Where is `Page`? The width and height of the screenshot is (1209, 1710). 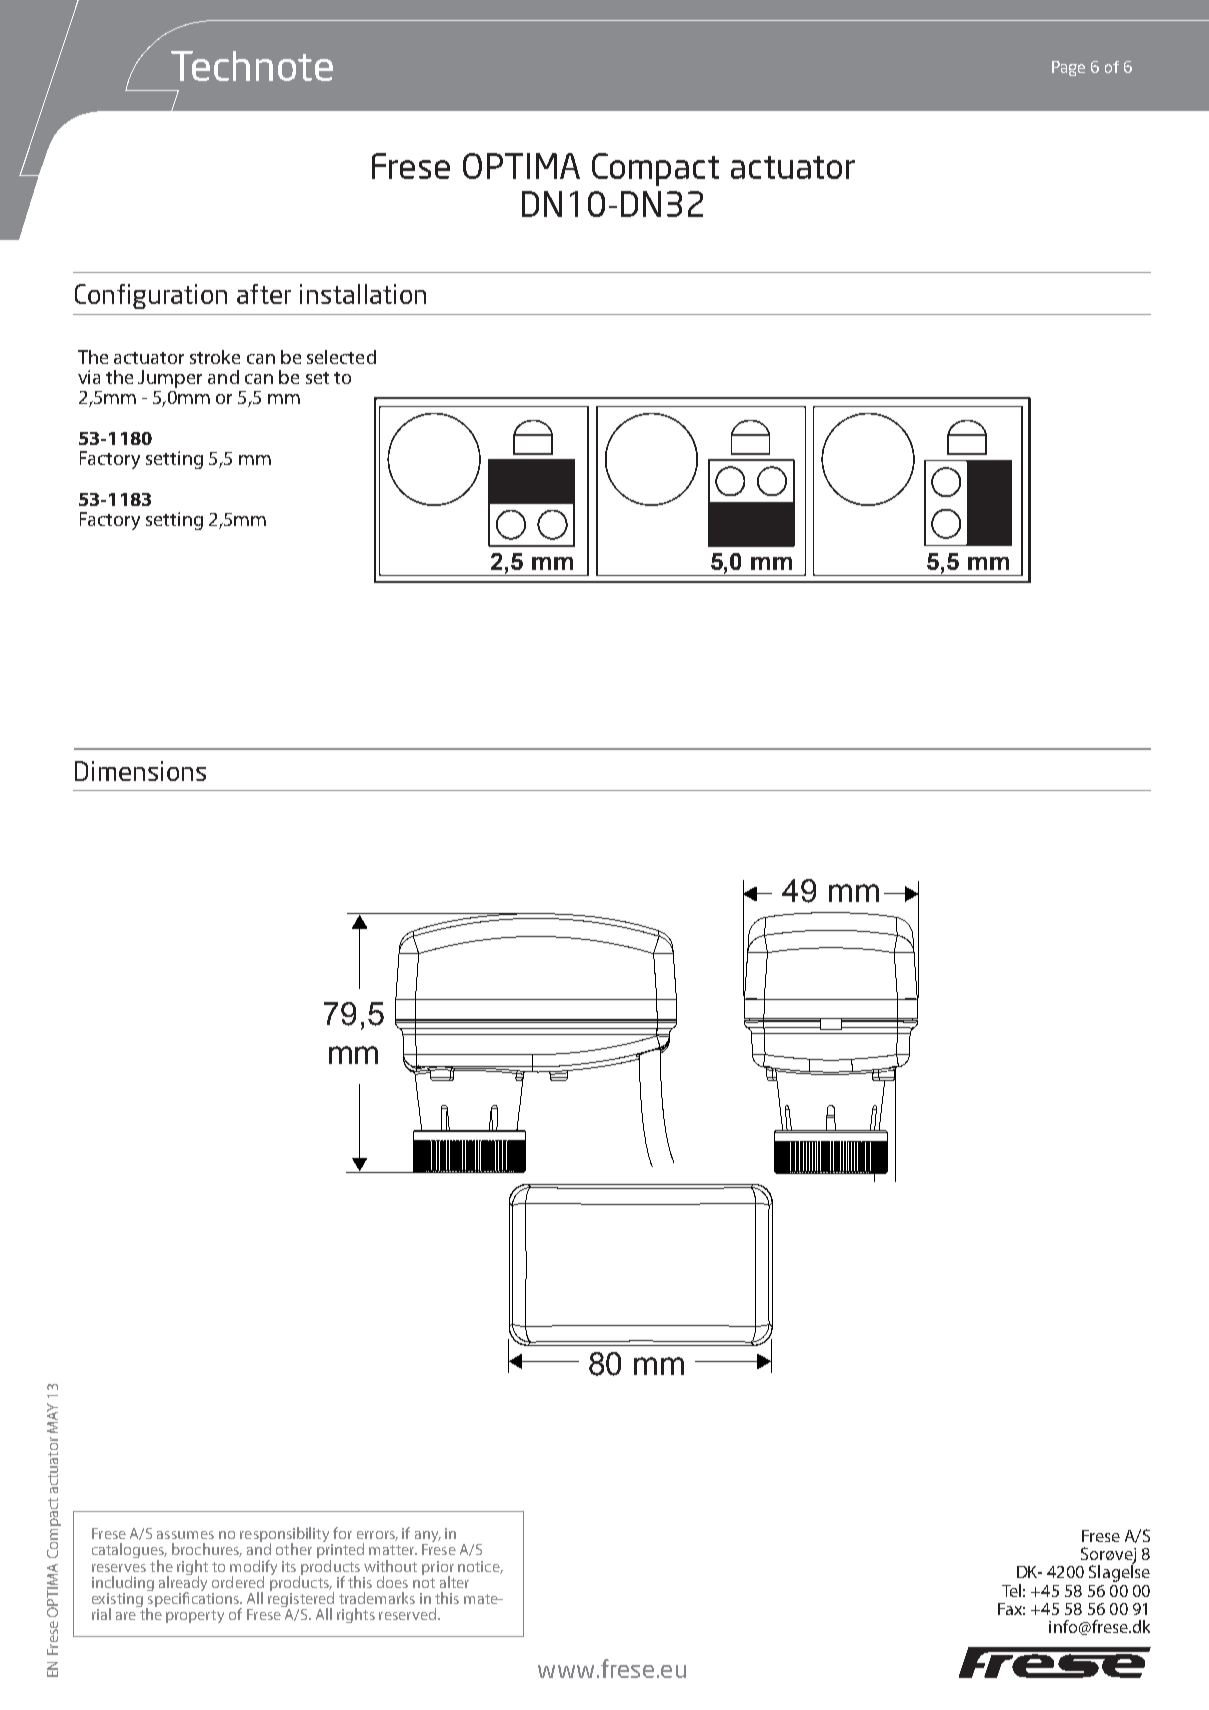
Page is located at coordinates (1068, 68).
